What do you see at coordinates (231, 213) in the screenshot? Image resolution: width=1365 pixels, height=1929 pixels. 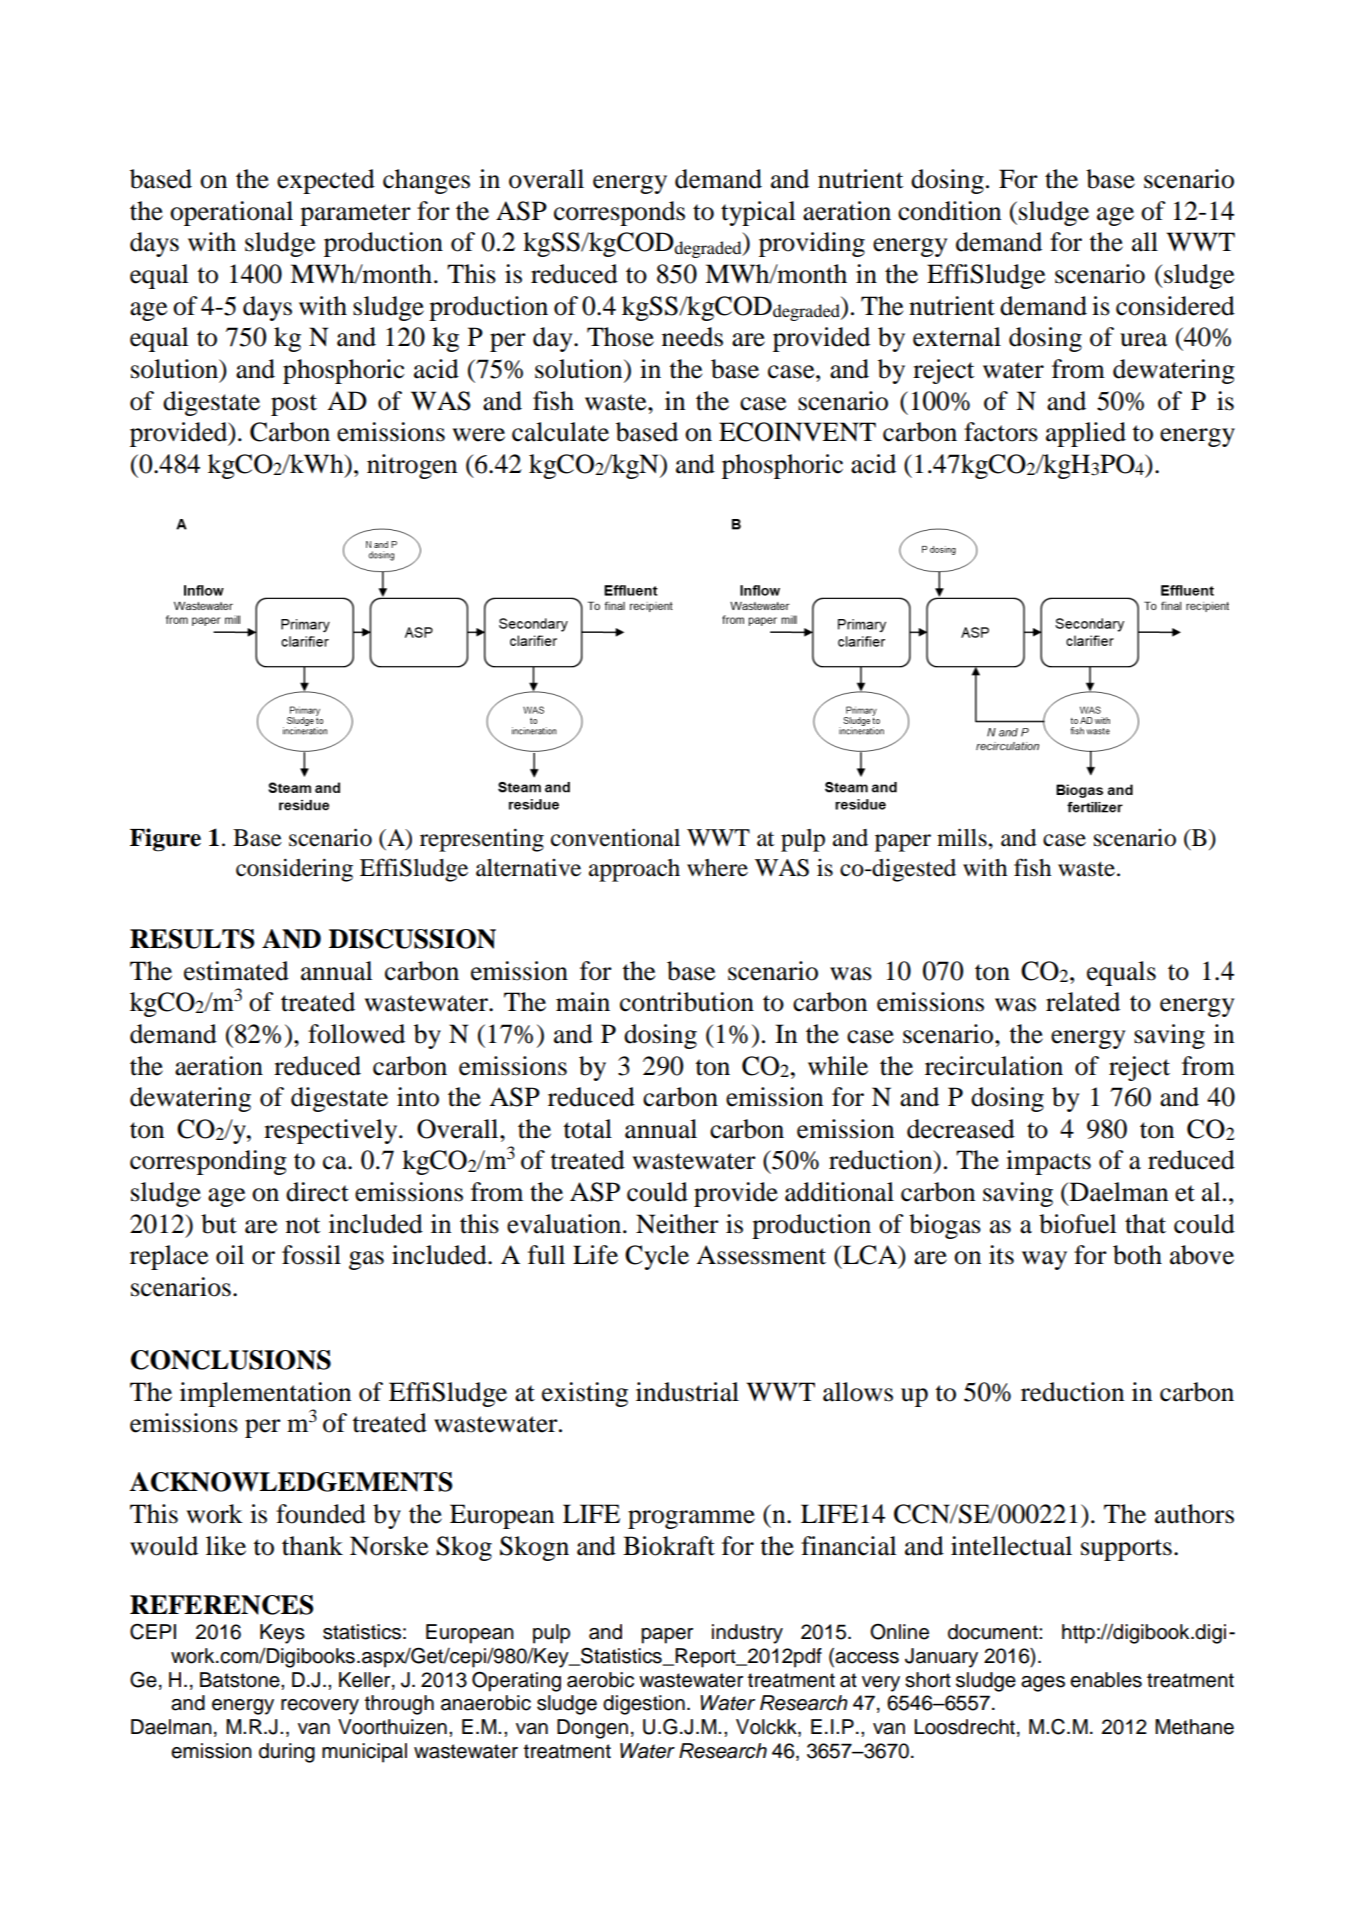 I see `operational` at bounding box center [231, 213].
